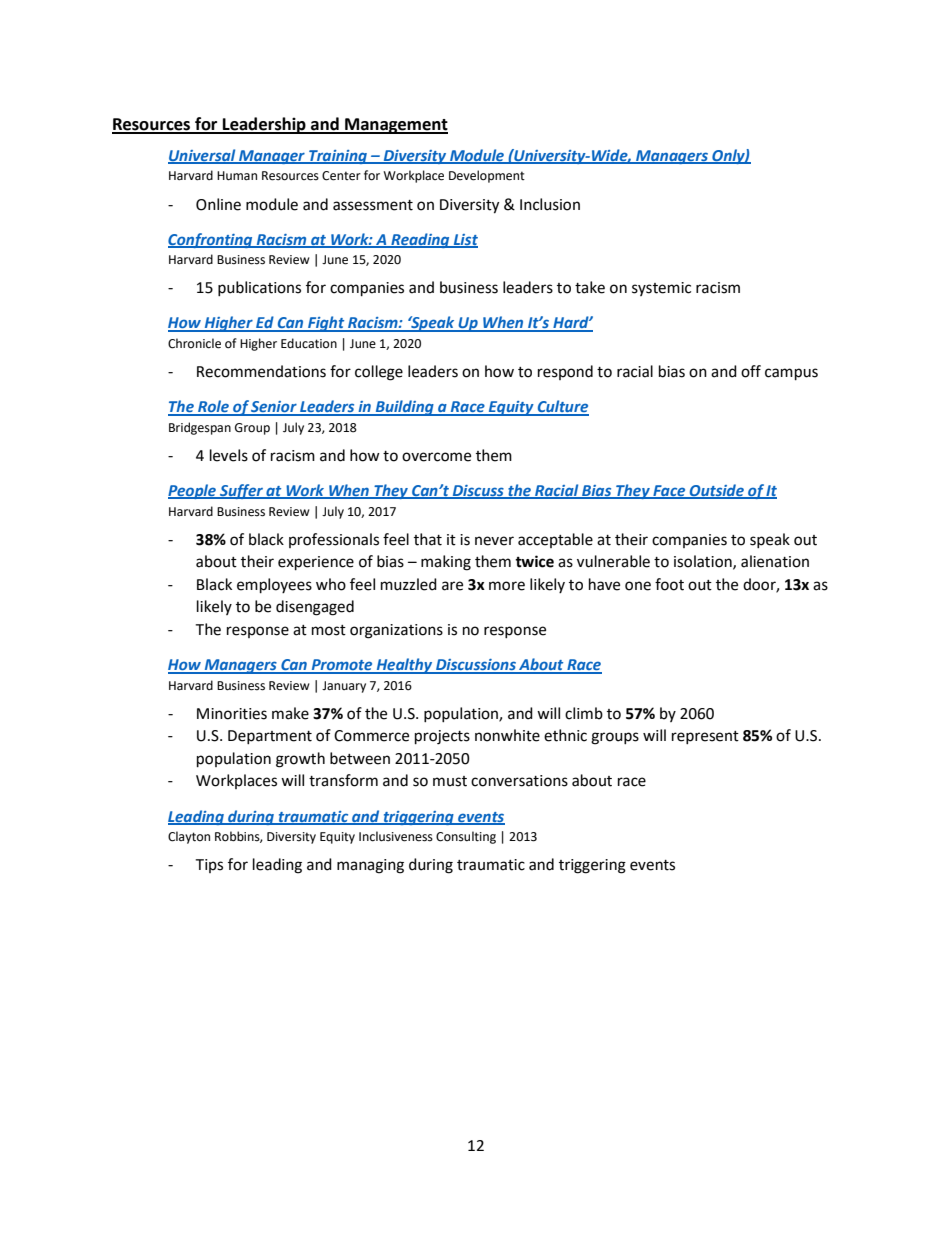 The image size is (952, 1233). What do you see at coordinates (209, 866) in the document?
I see `Tips` at bounding box center [209, 866].
